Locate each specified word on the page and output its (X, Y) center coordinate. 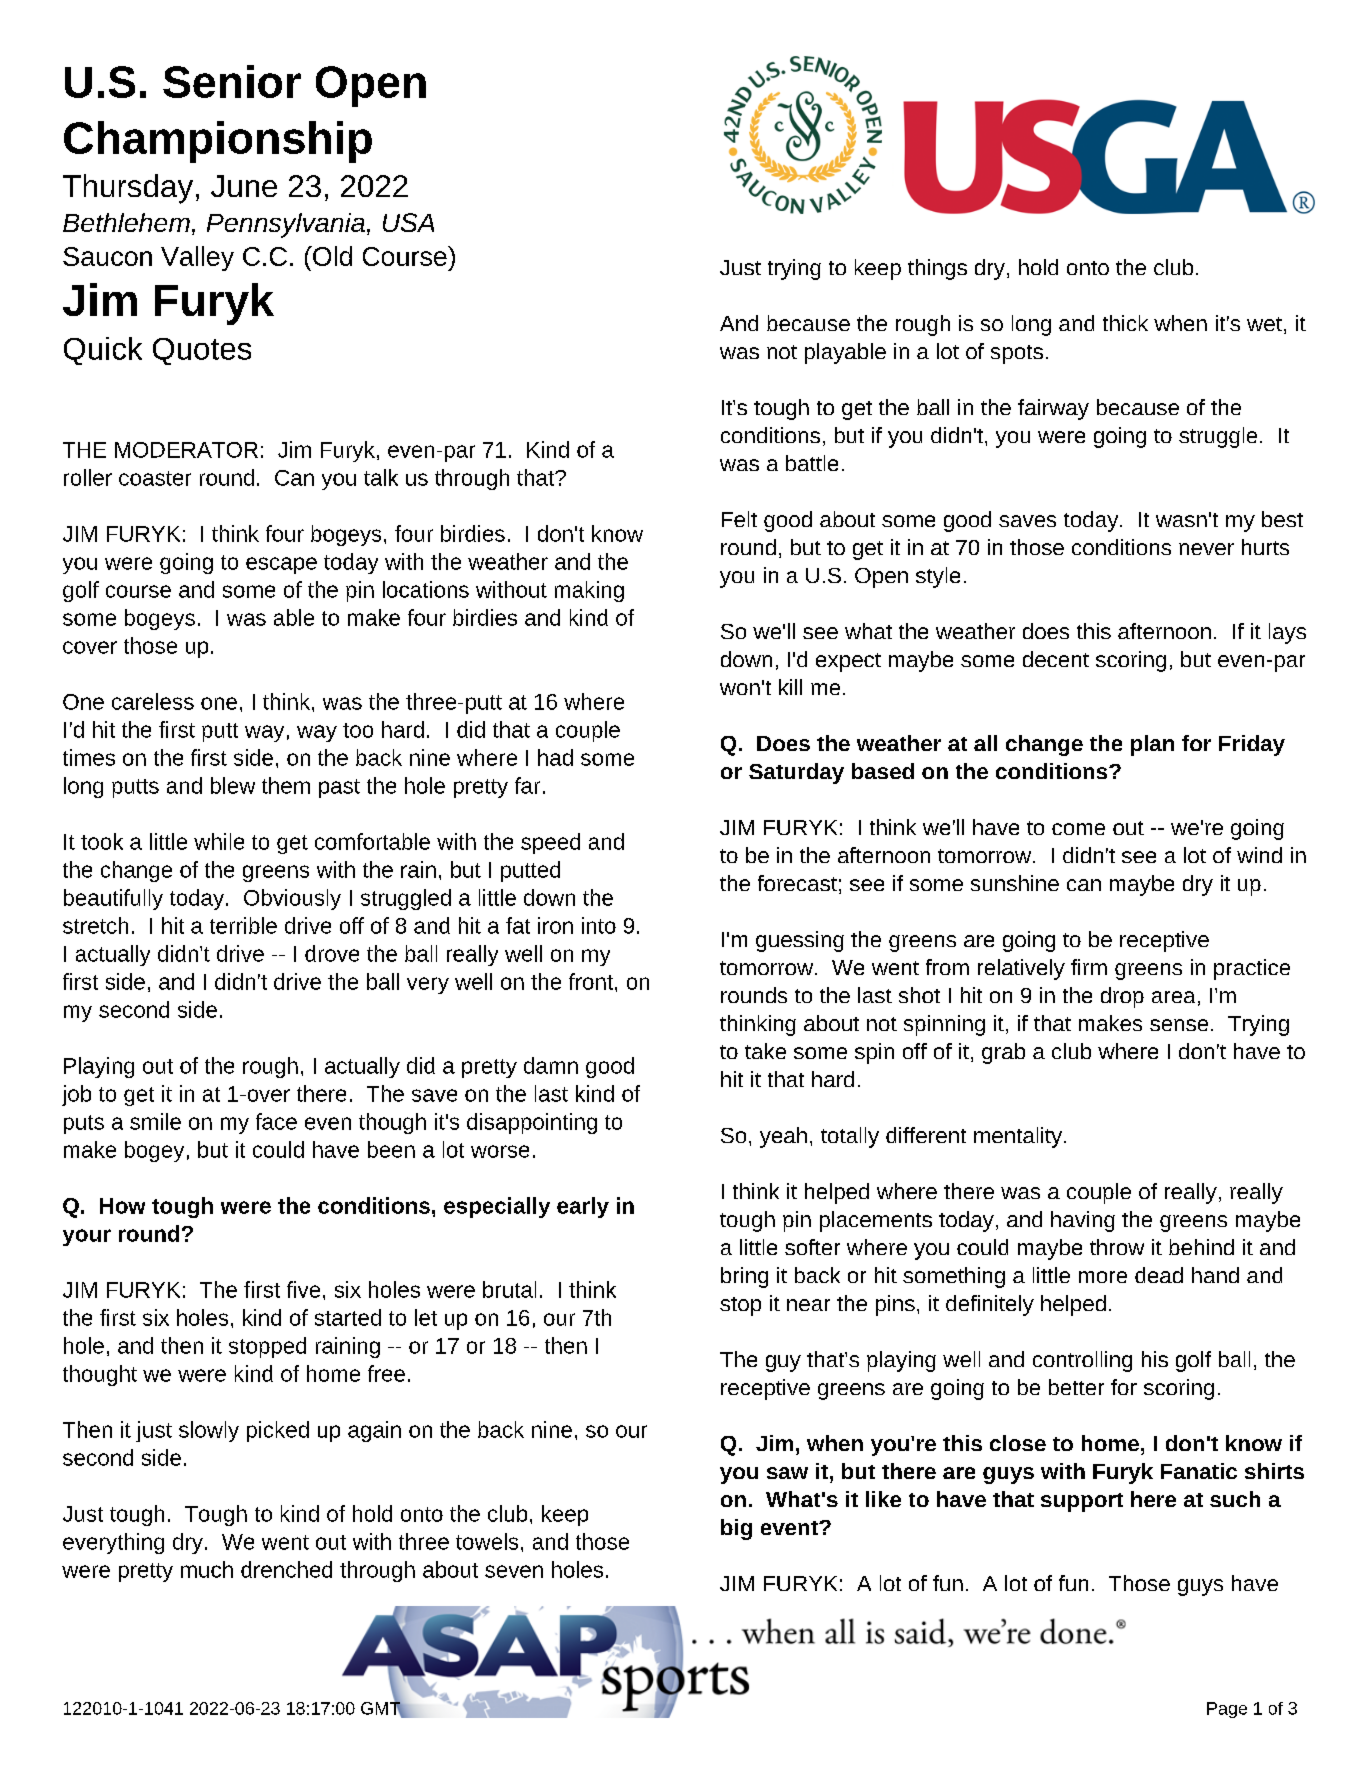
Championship (218, 142)
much (207, 1569)
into (599, 925)
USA (408, 222)
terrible (243, 925)
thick (1125, 323)
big (736, 1529)
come (1078, 829)
